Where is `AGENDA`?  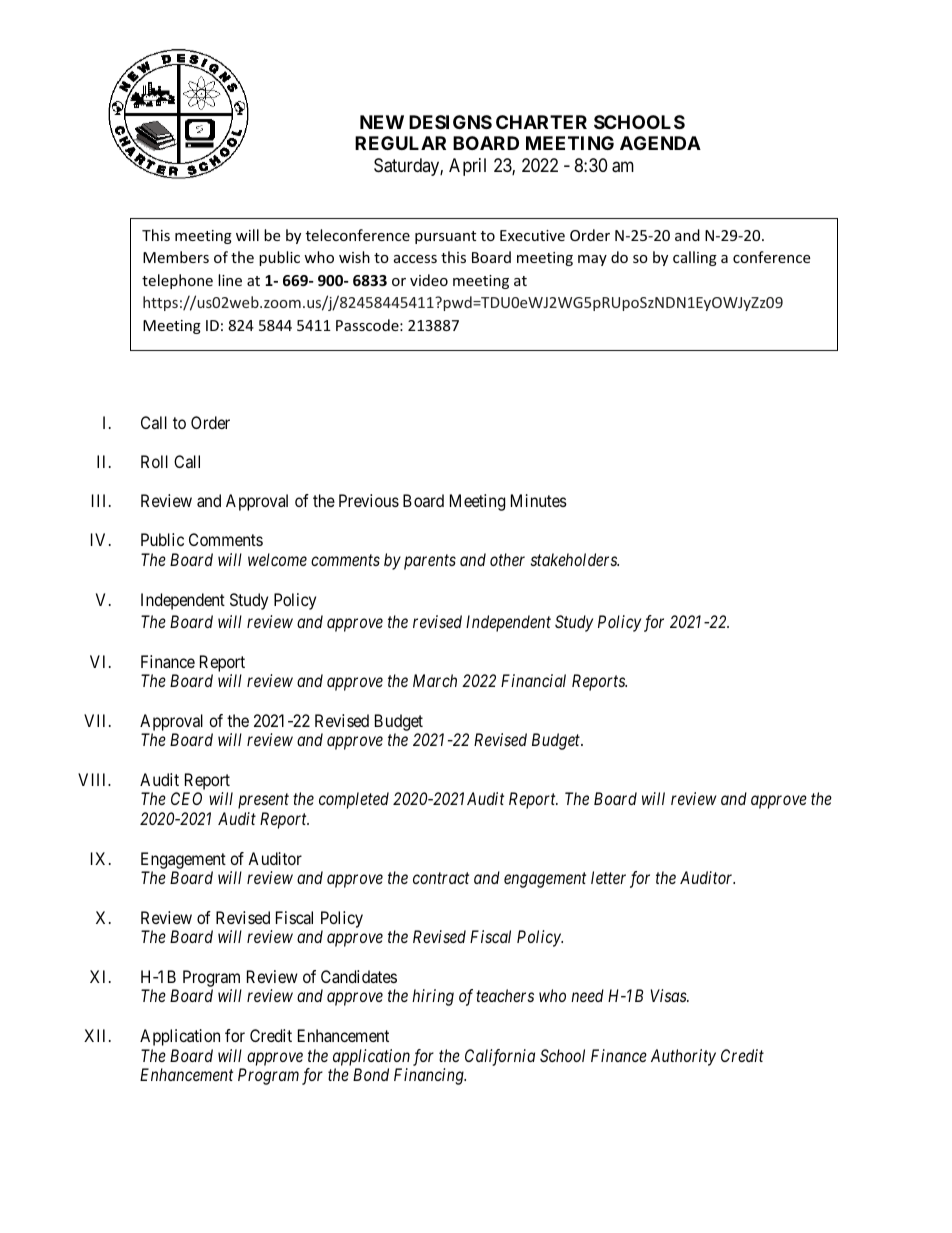 AGENDA is located at coordinates (660, 143).
